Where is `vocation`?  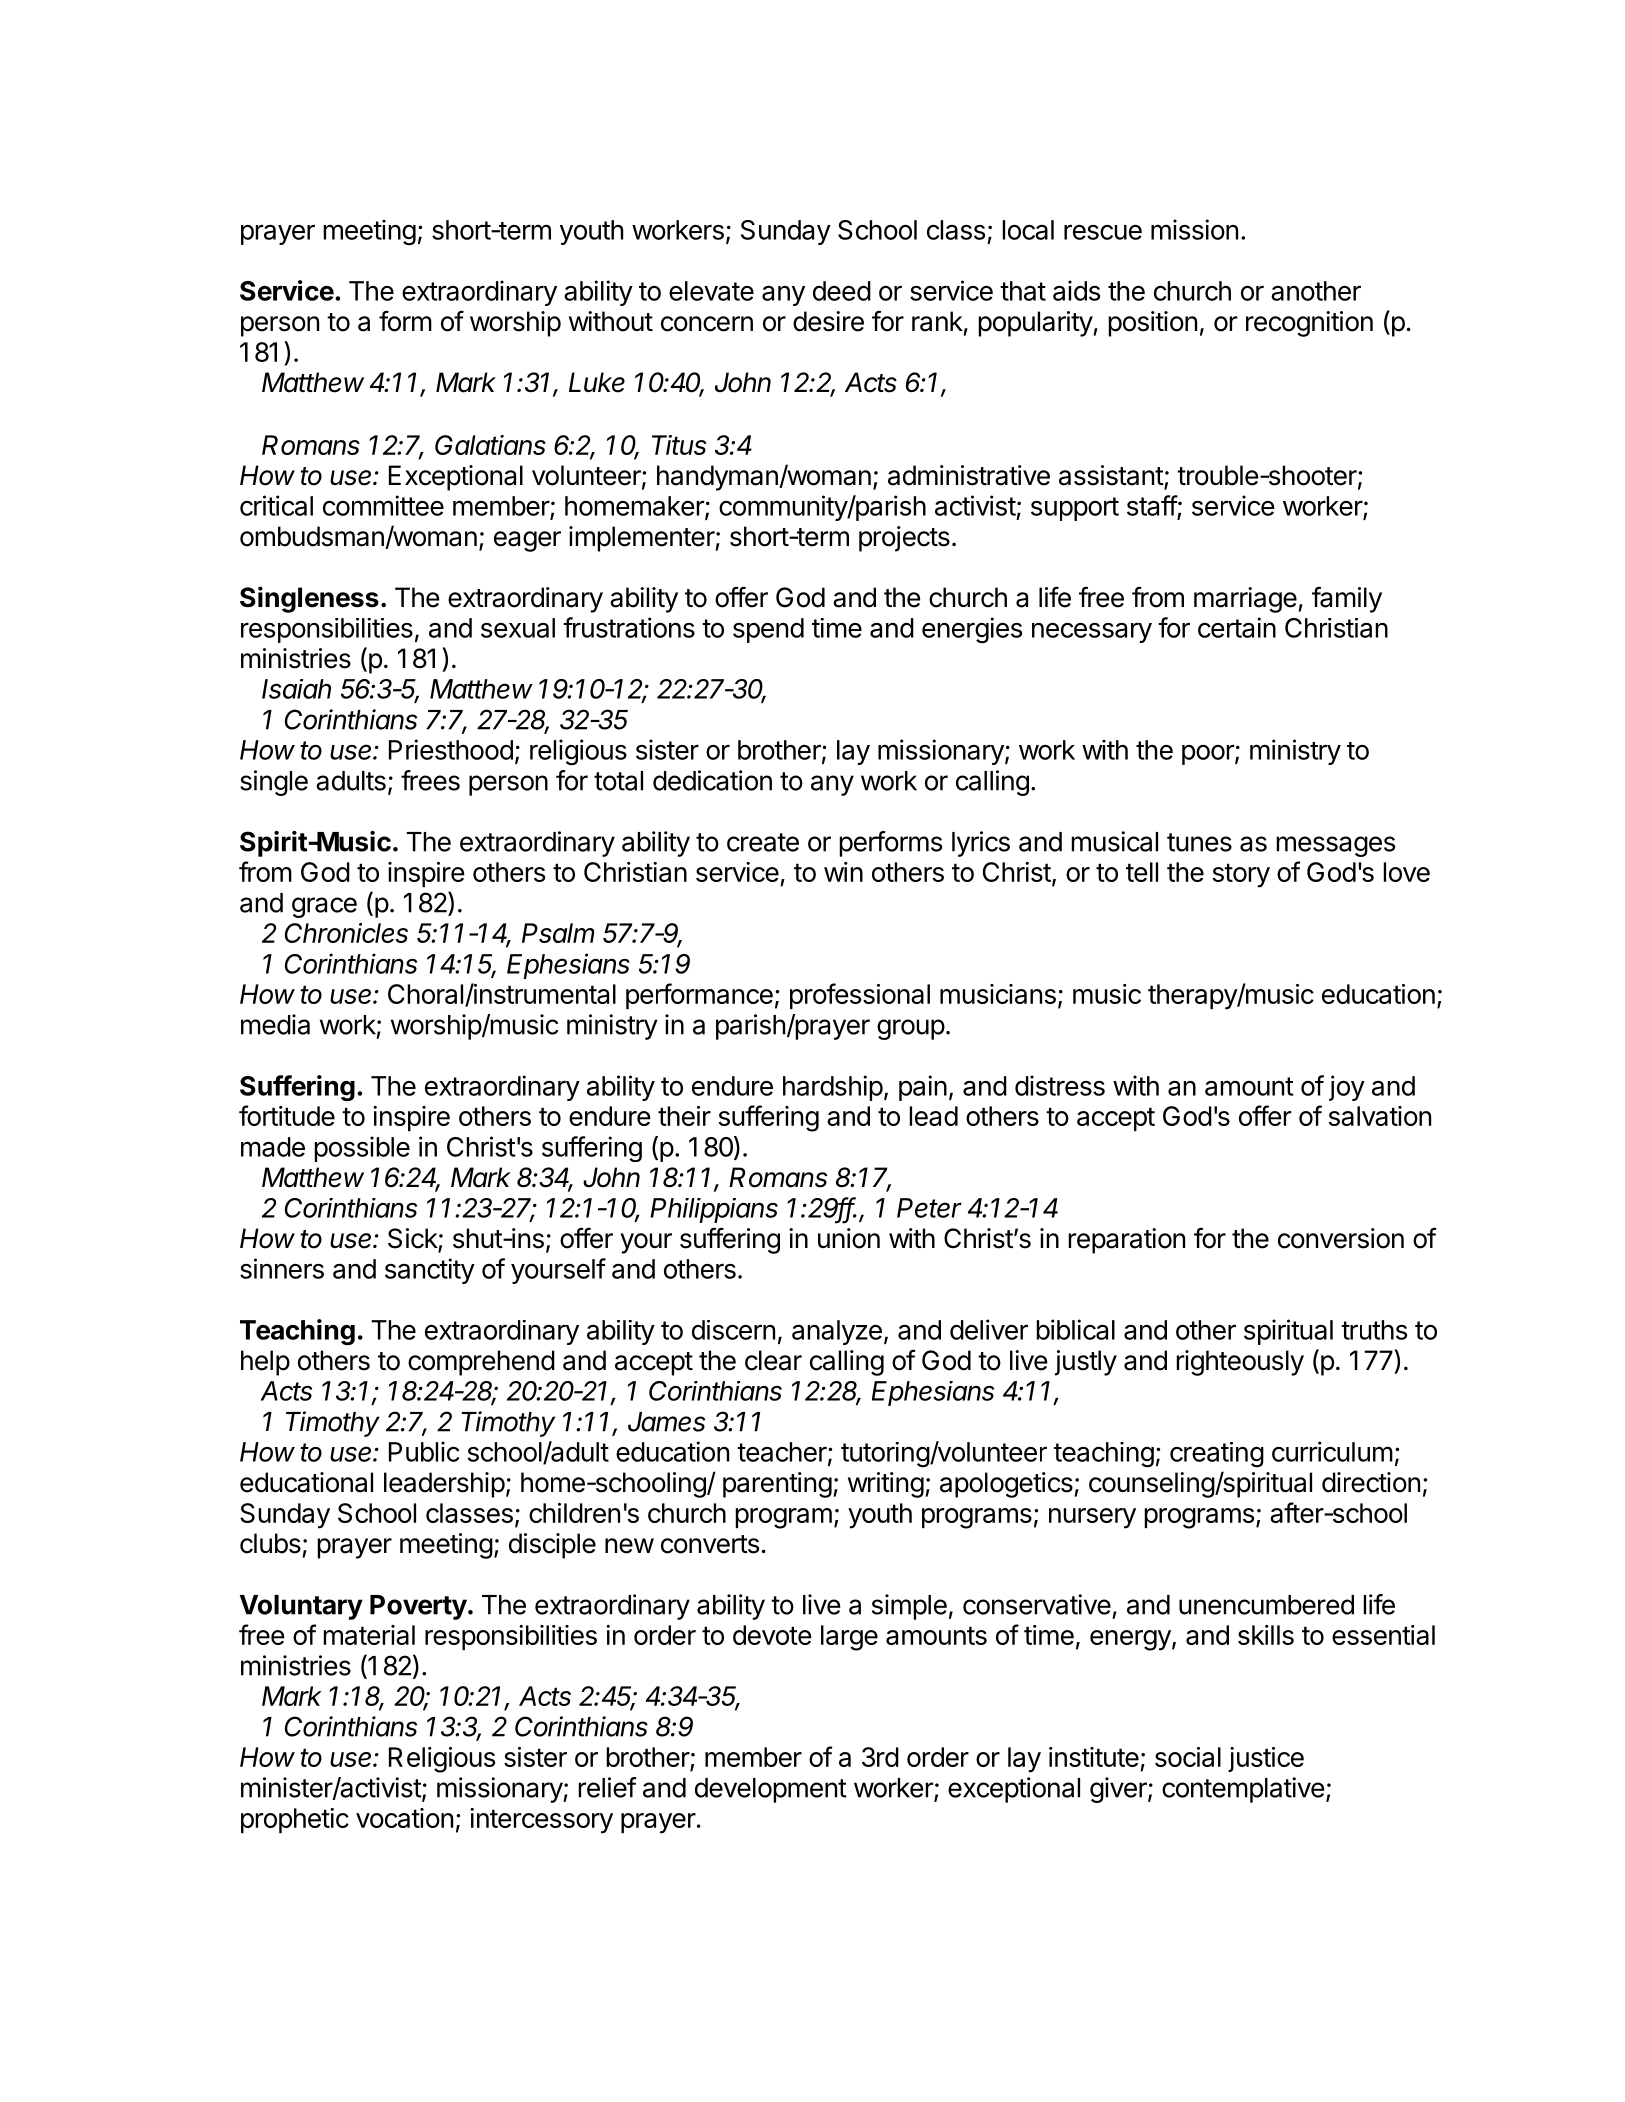
vocation is located at coordinates (404, 1818).
